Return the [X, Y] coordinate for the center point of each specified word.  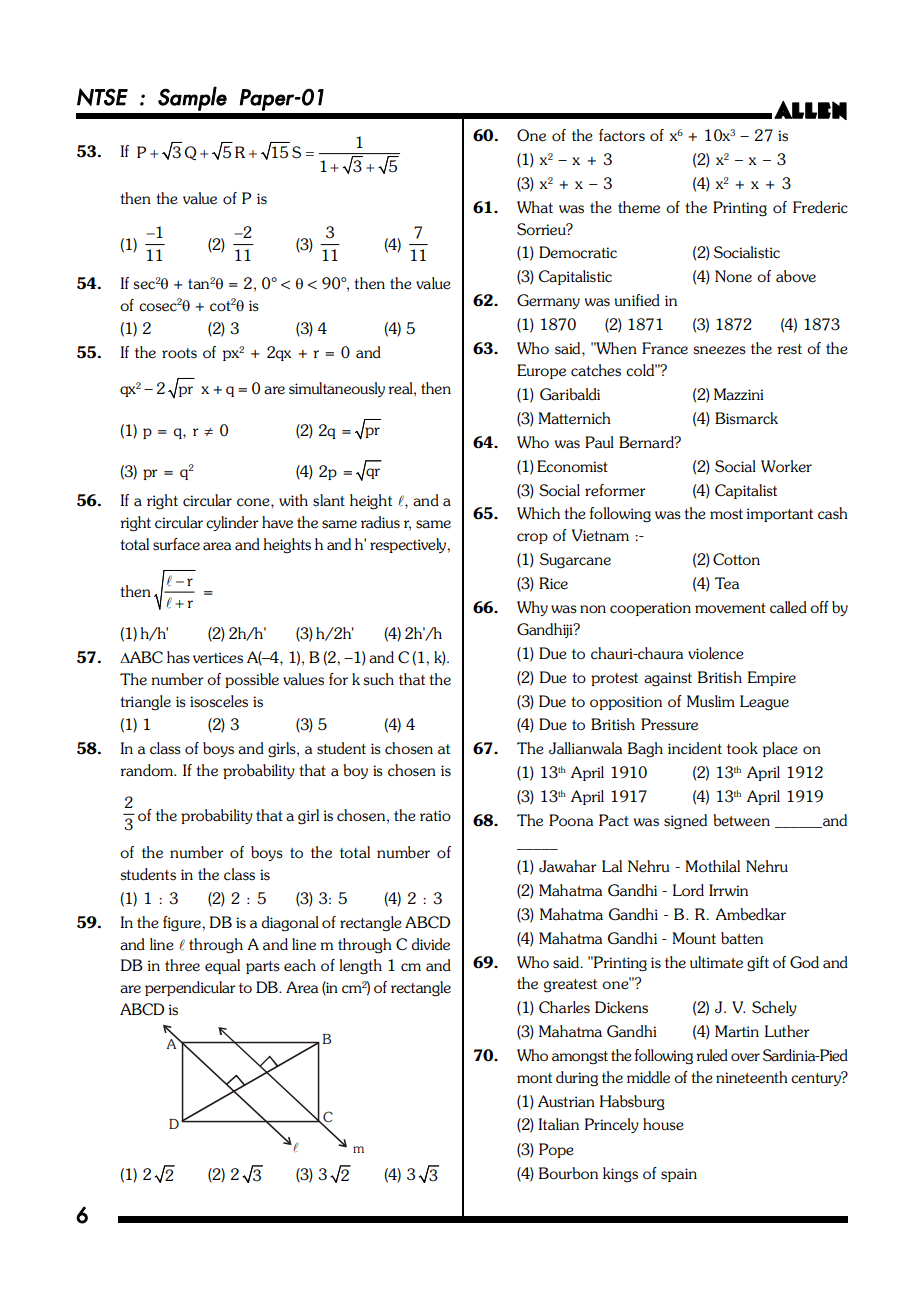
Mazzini [739, 394]
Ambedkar [750, 914]
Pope [556, 1150]
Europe [541, 371]
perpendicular [190, 988]
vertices [218, 658]
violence [716, 653]
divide [430, 944]
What [535, 207]
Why [532, 608]
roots [179, 353]
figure [183, 924]
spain [679, 1175]
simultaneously [337, 389]
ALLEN [810, 110]
